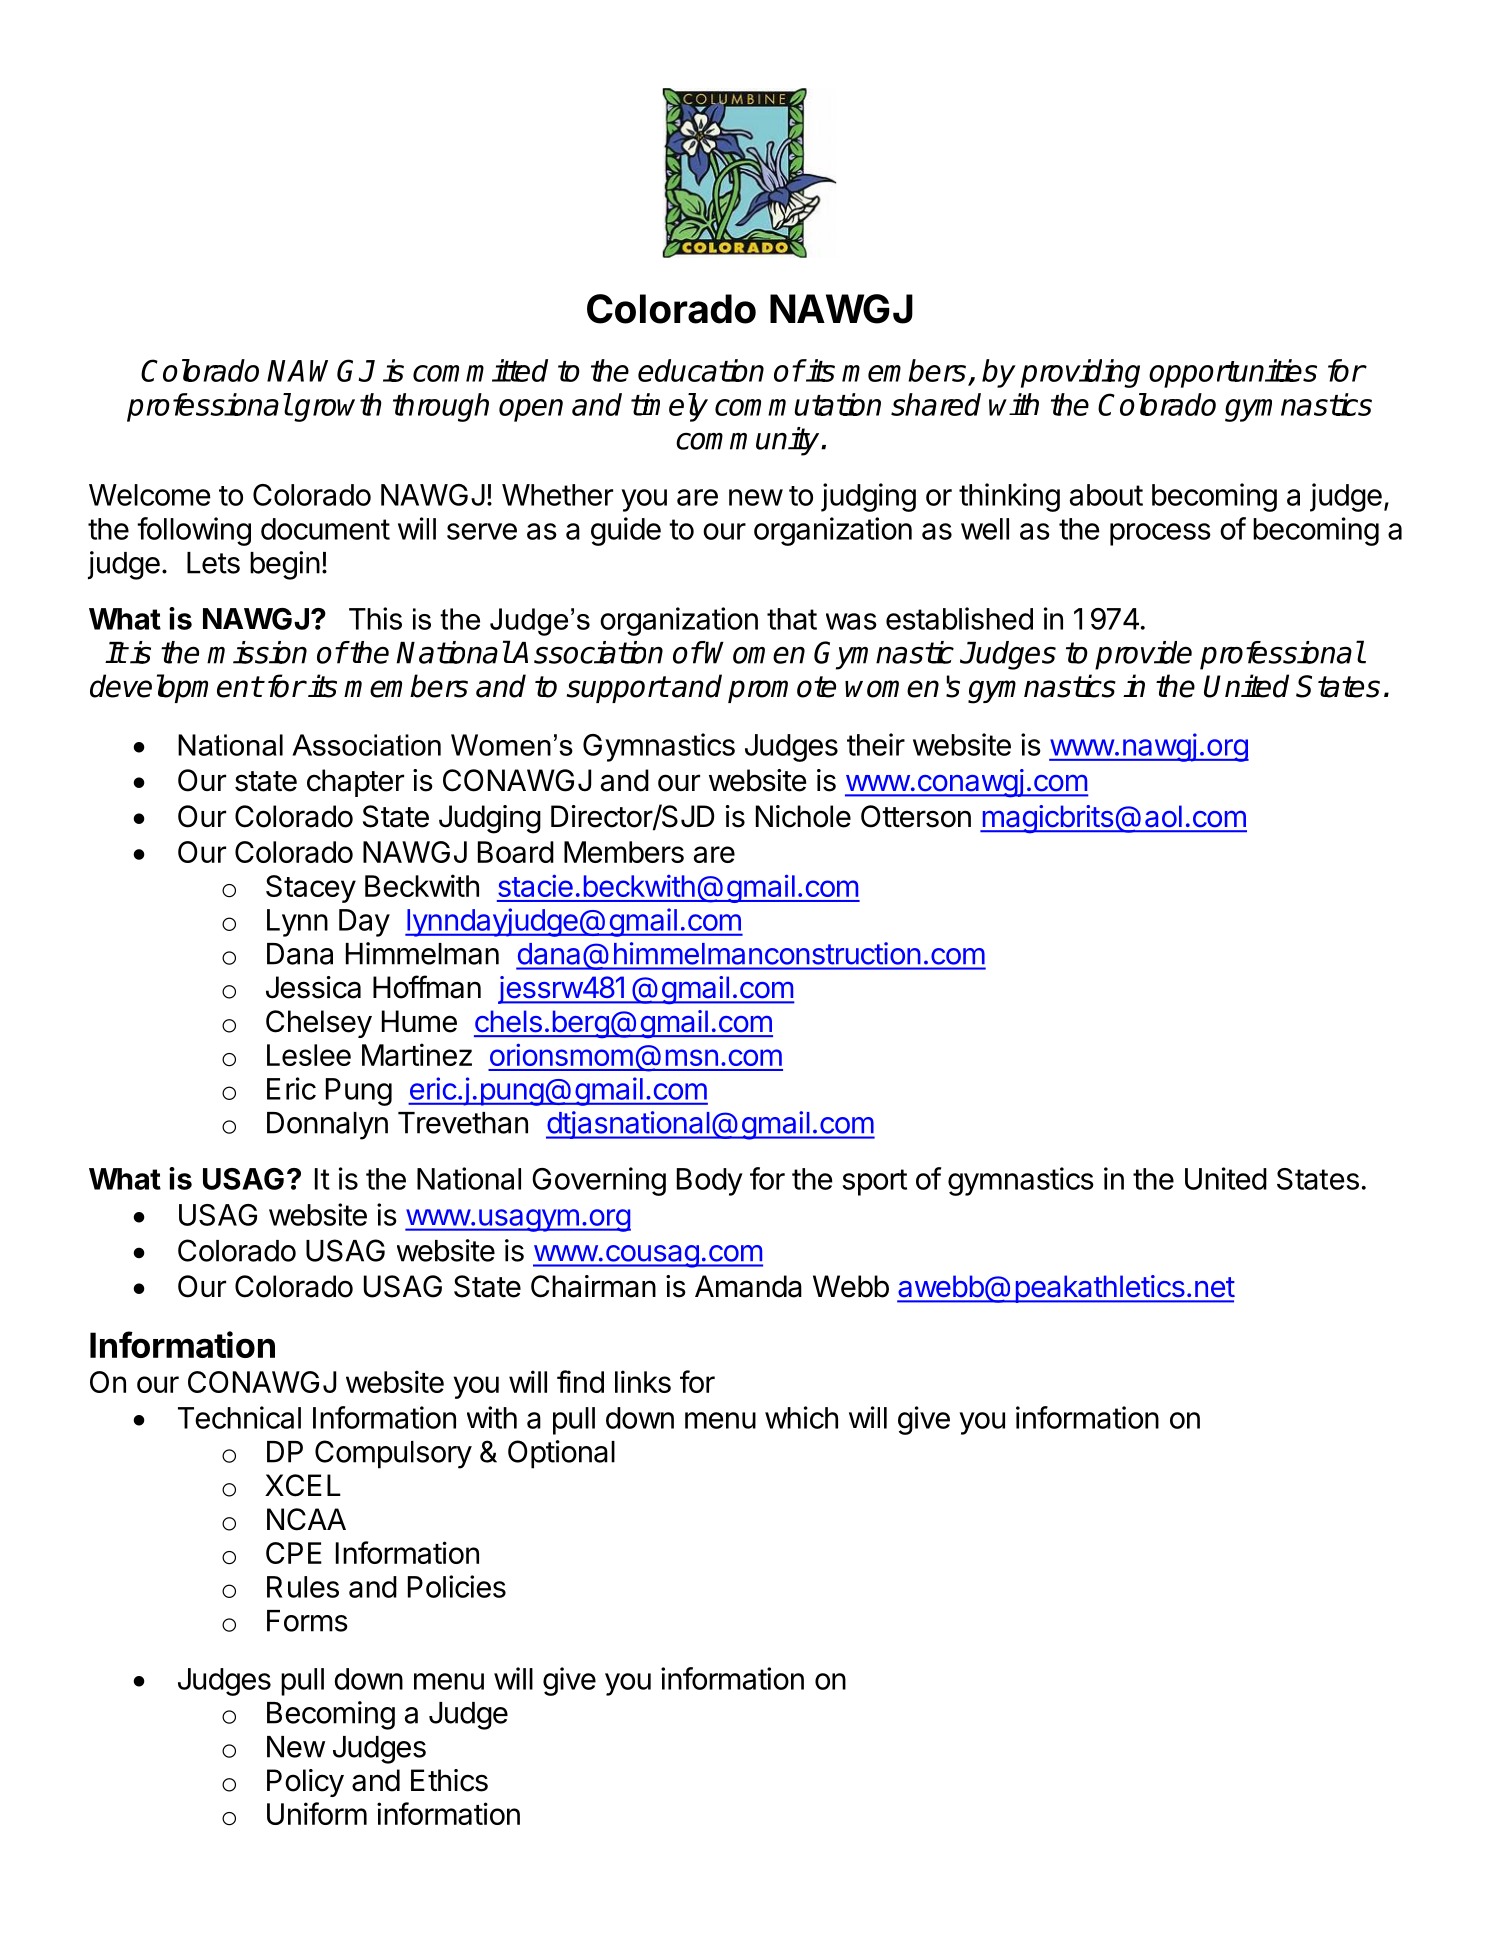 Image resolution: width=1499 pixels, height=1940 pixels. I want to click on Body, so click(710, 1182).
